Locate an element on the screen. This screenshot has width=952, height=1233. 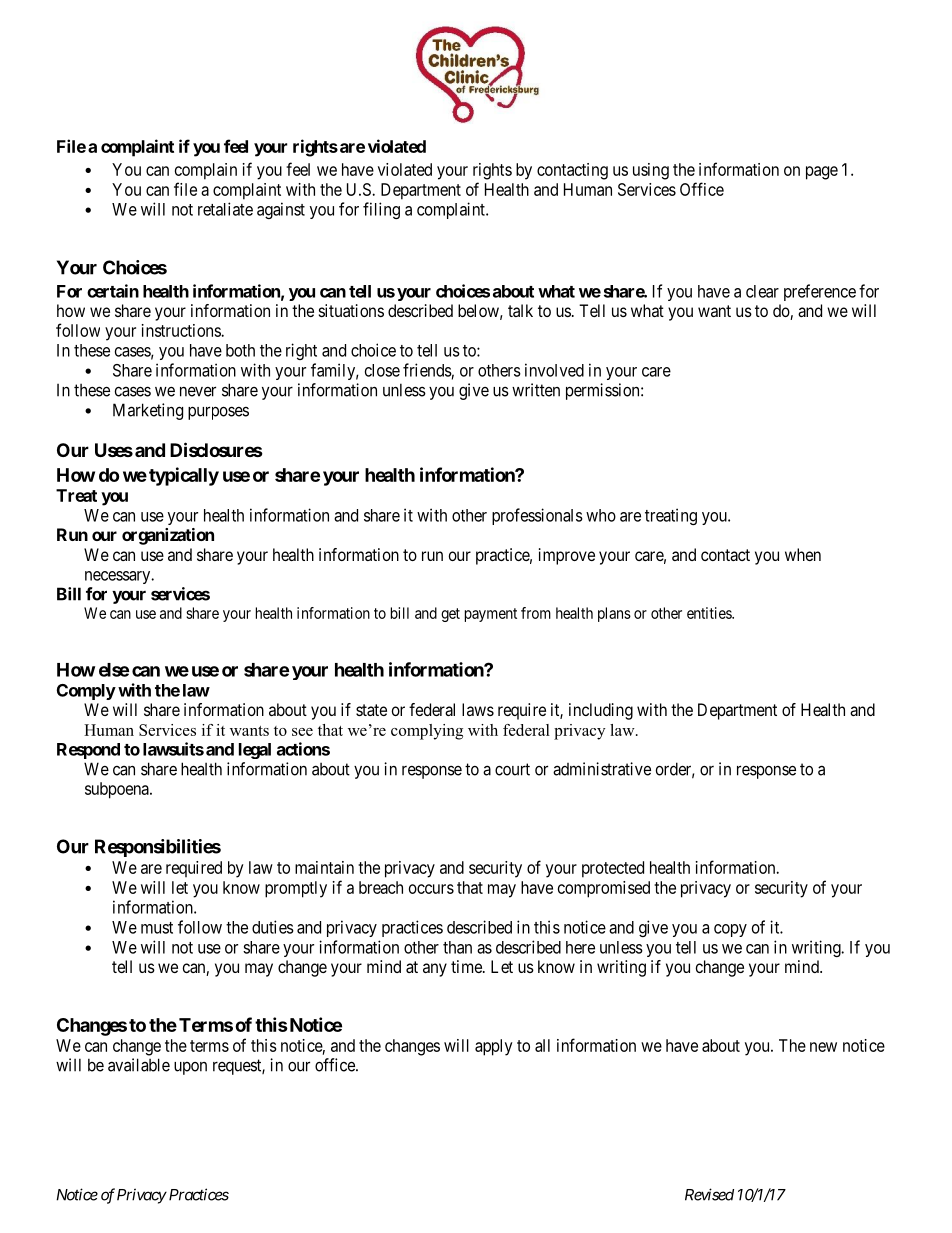
apply is located at coordinates (494, 1047).
